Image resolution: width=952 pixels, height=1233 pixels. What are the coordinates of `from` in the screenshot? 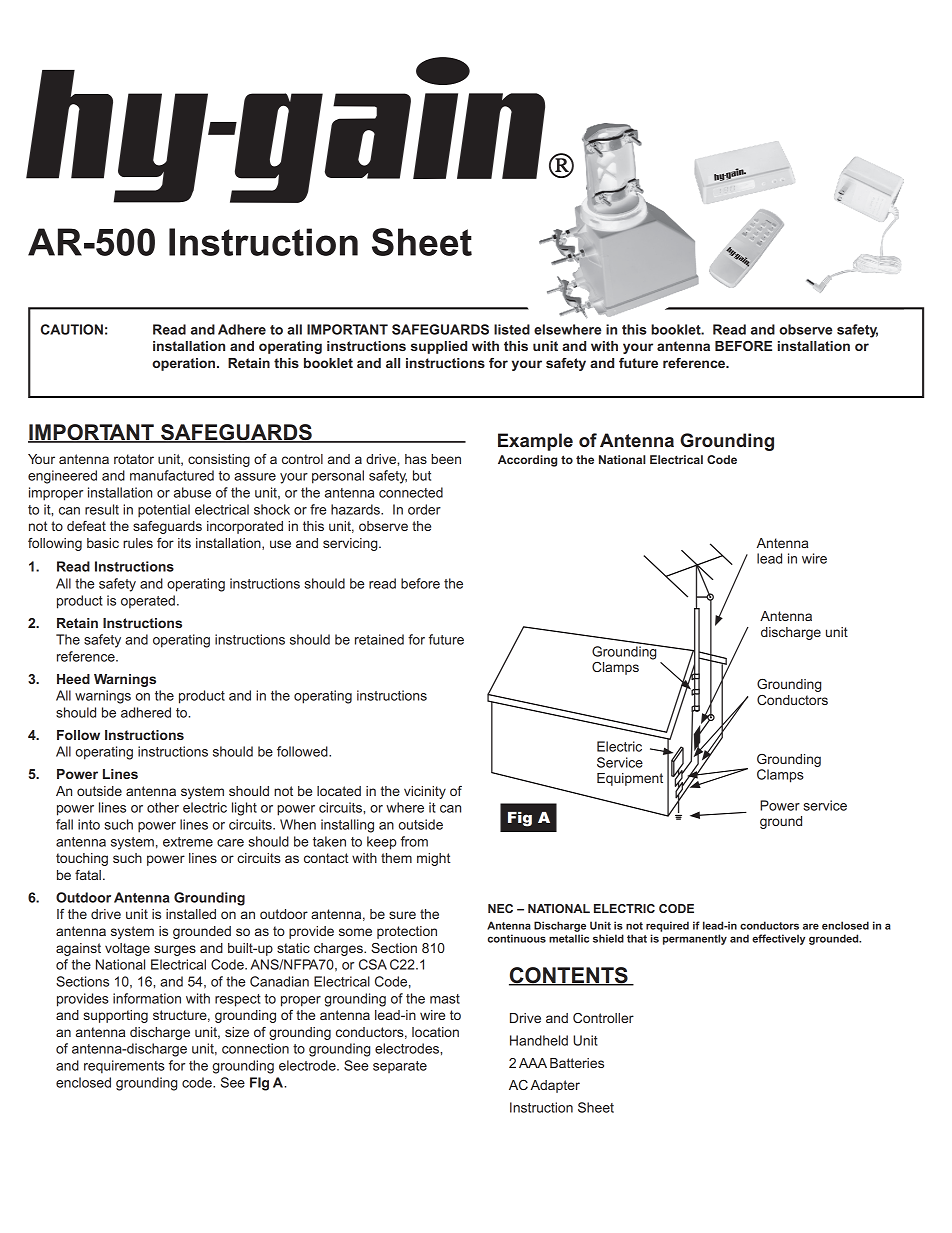 It's located at (414, 841).
